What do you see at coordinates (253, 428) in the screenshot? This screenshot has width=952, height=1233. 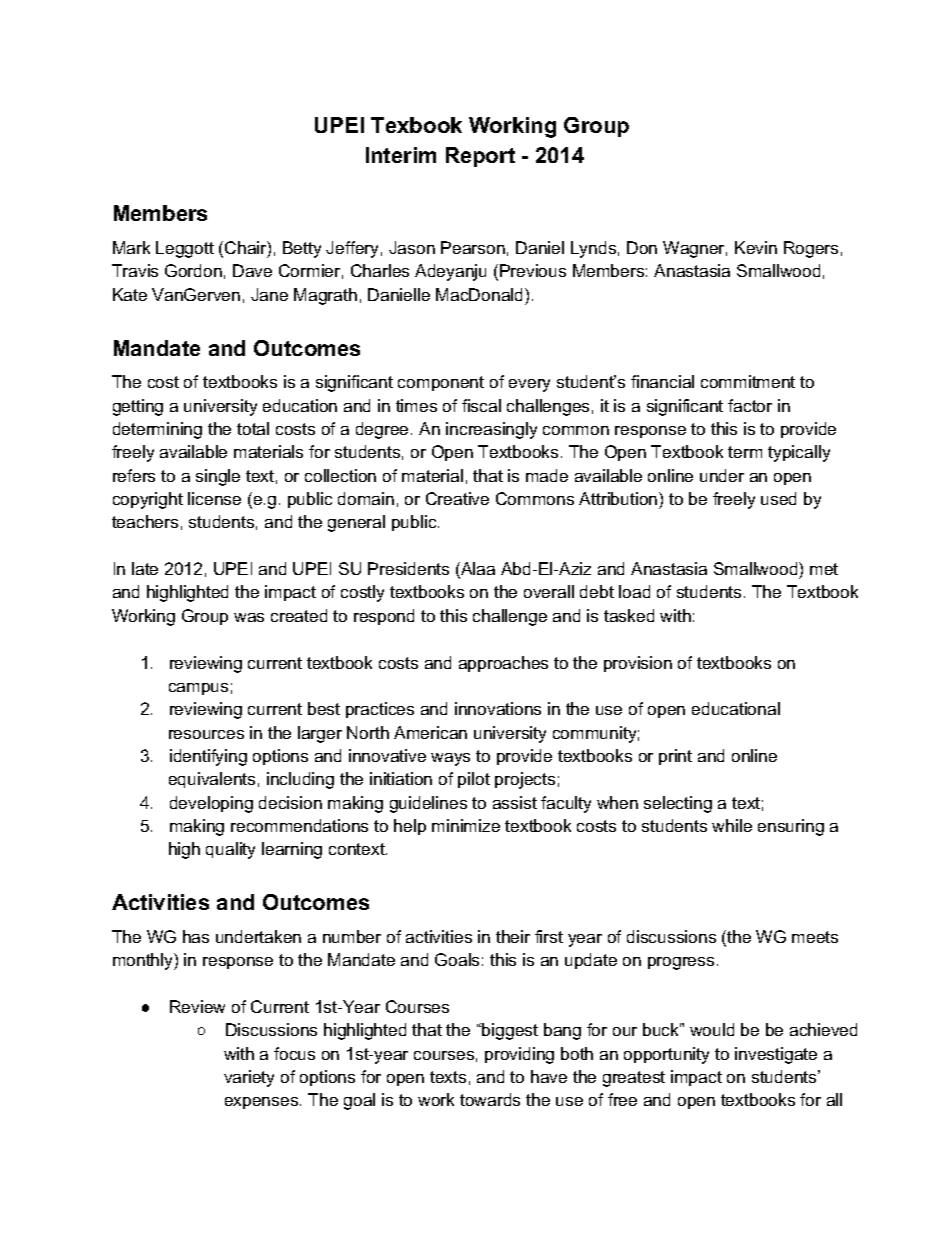 I see `total` at bounding box center [253, 428].
